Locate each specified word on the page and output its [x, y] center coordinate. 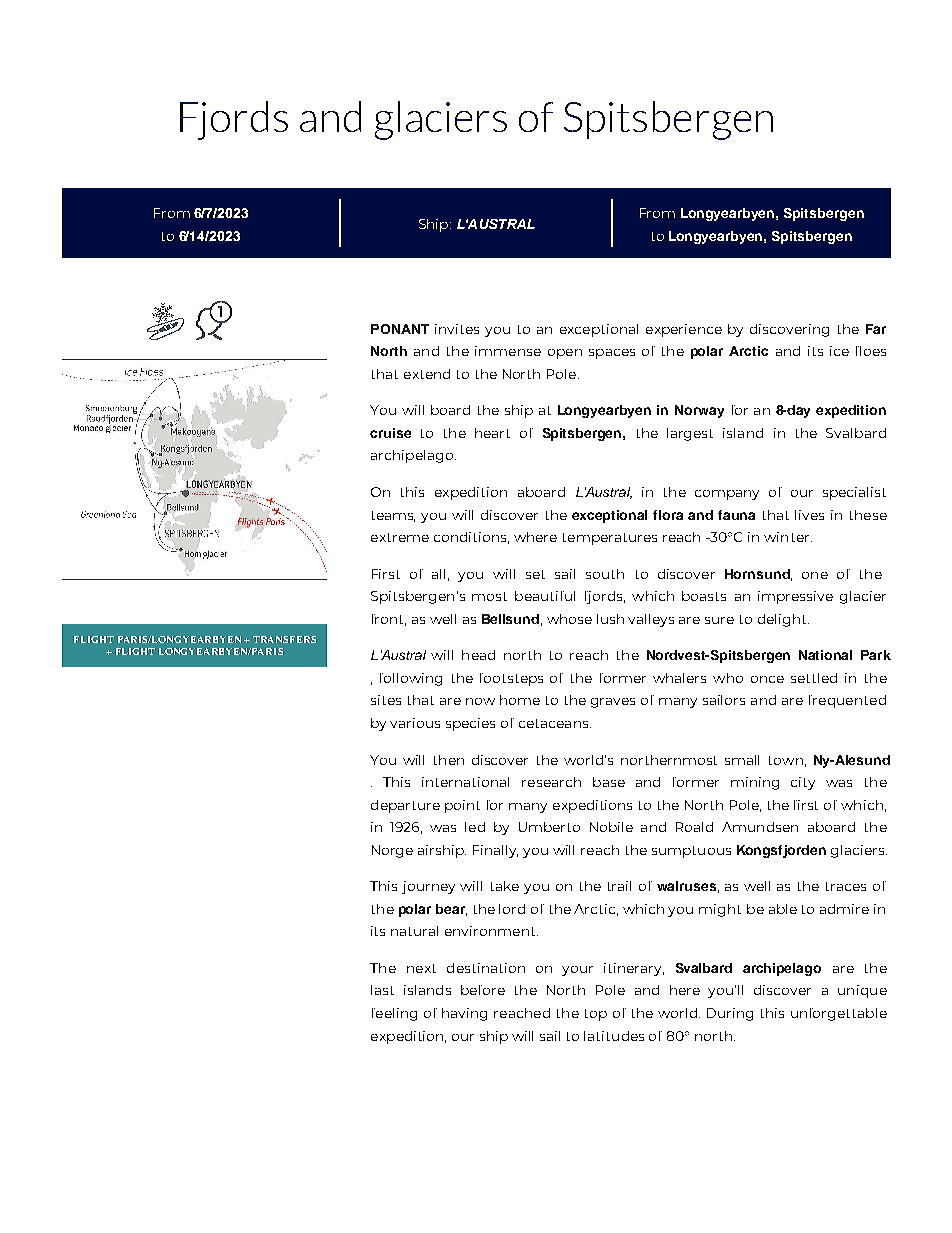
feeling [394, 1014]
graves [613, 703]
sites [386, 700]
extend [427, 374]
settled [814, 678]
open [565, 354]
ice [839, 351]
